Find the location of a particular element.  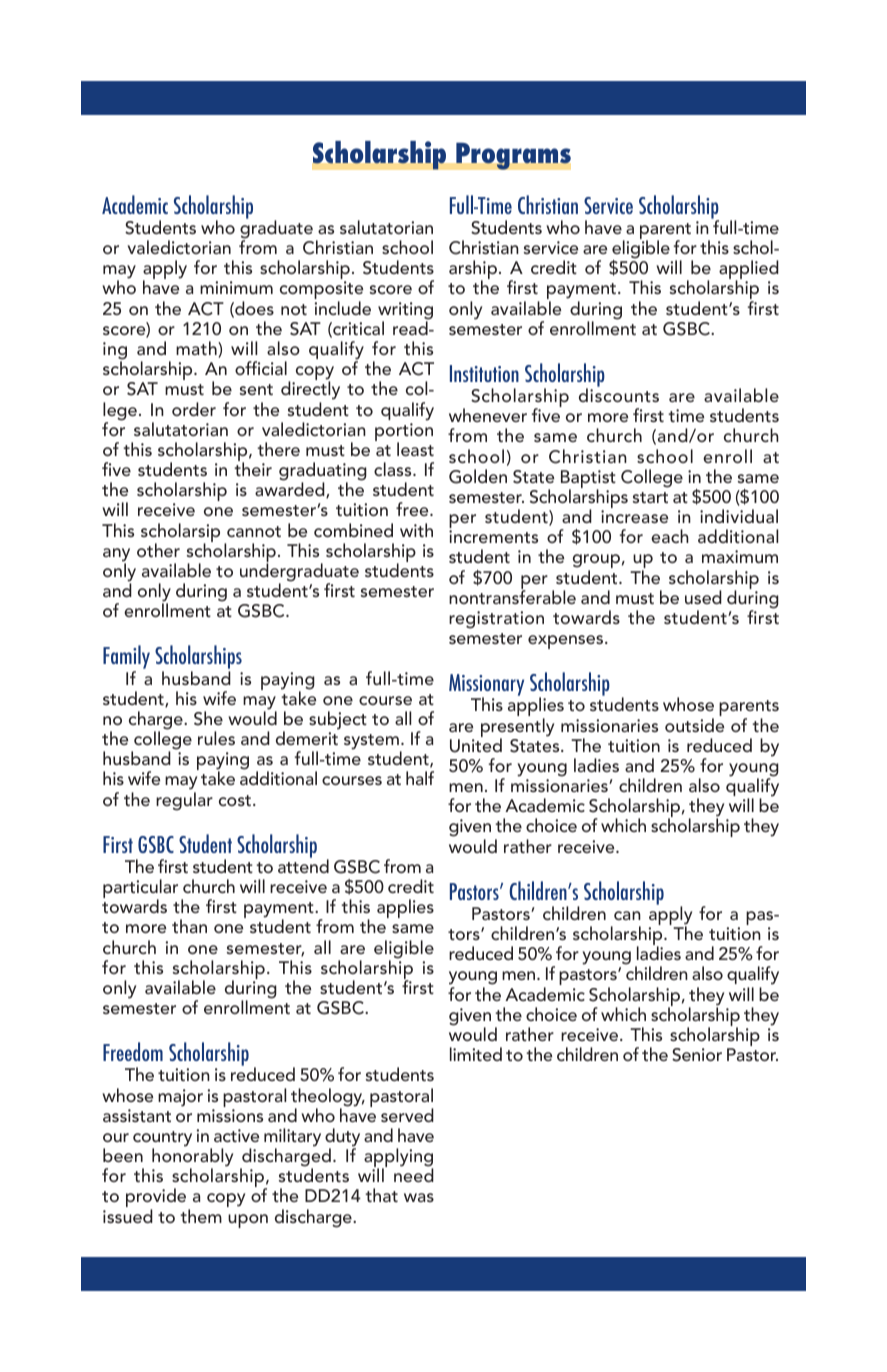

Senior is located at coordinates (697, 1055).
